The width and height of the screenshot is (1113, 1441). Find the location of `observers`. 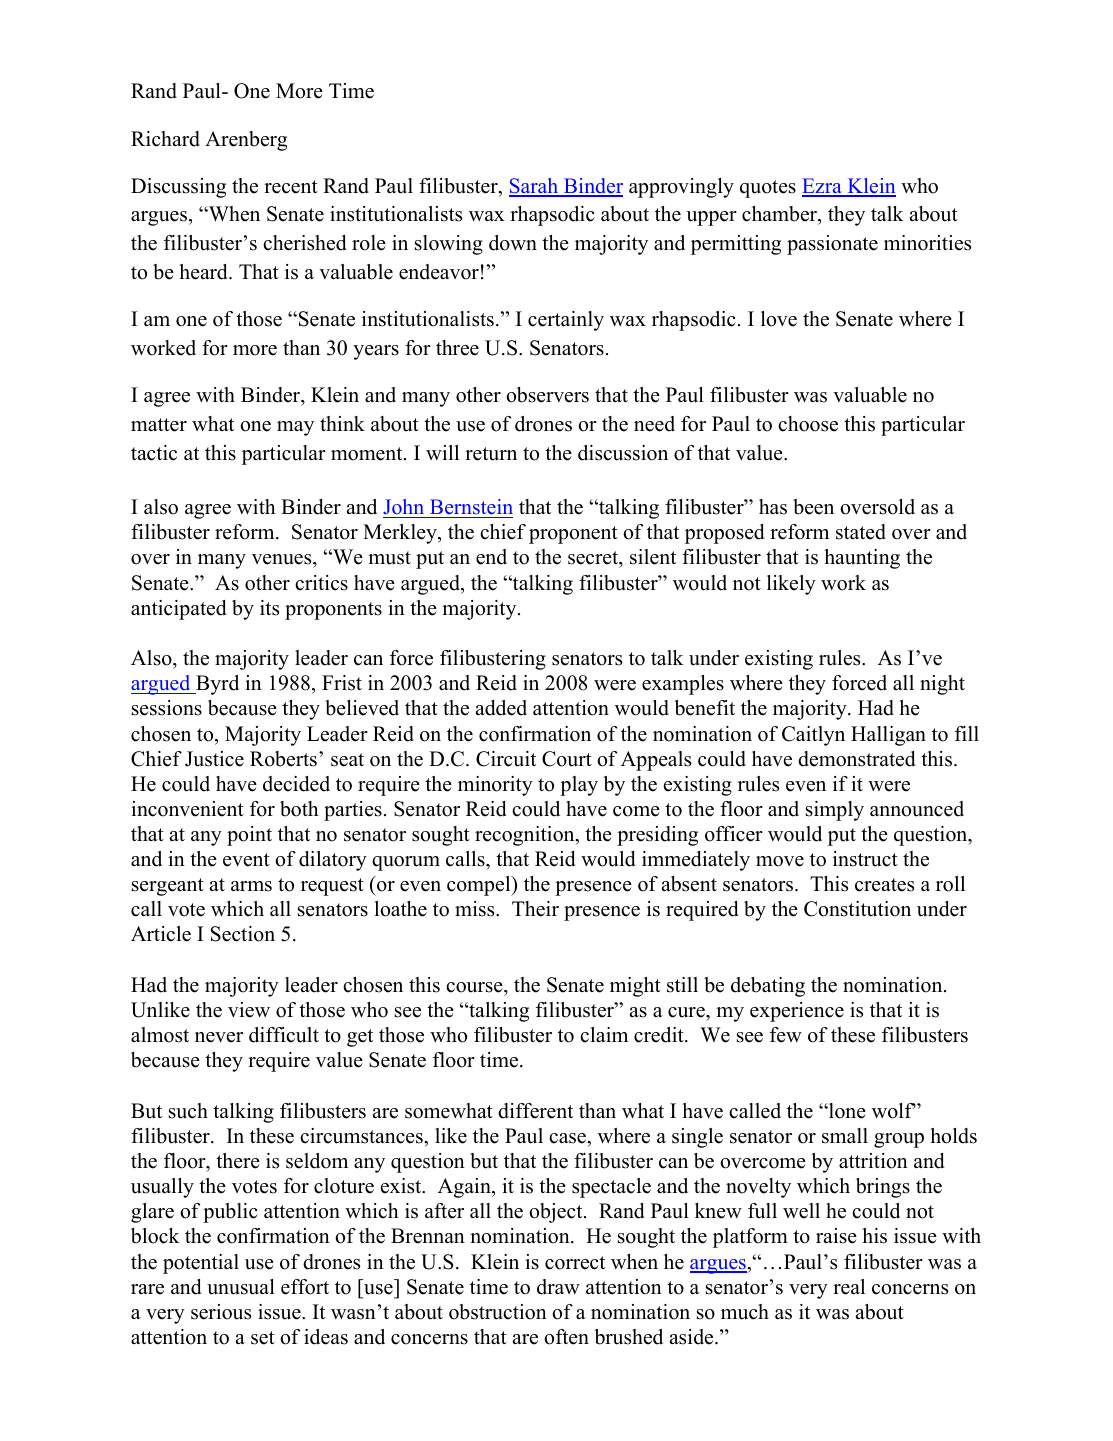

observers is located at coordinates (547, 395).
